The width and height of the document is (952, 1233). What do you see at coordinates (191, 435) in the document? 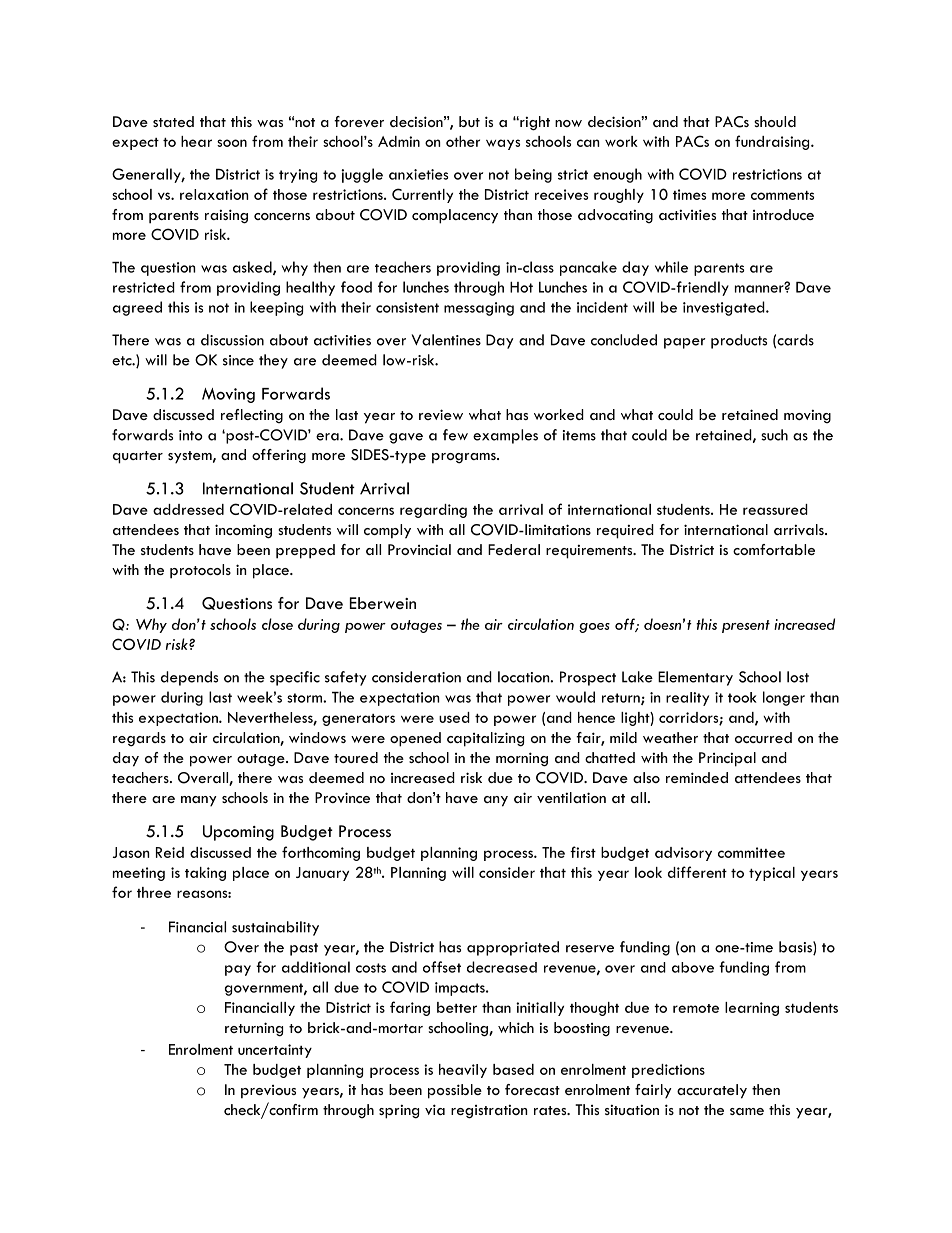
I see `into` at bounding box center [191, 435].
